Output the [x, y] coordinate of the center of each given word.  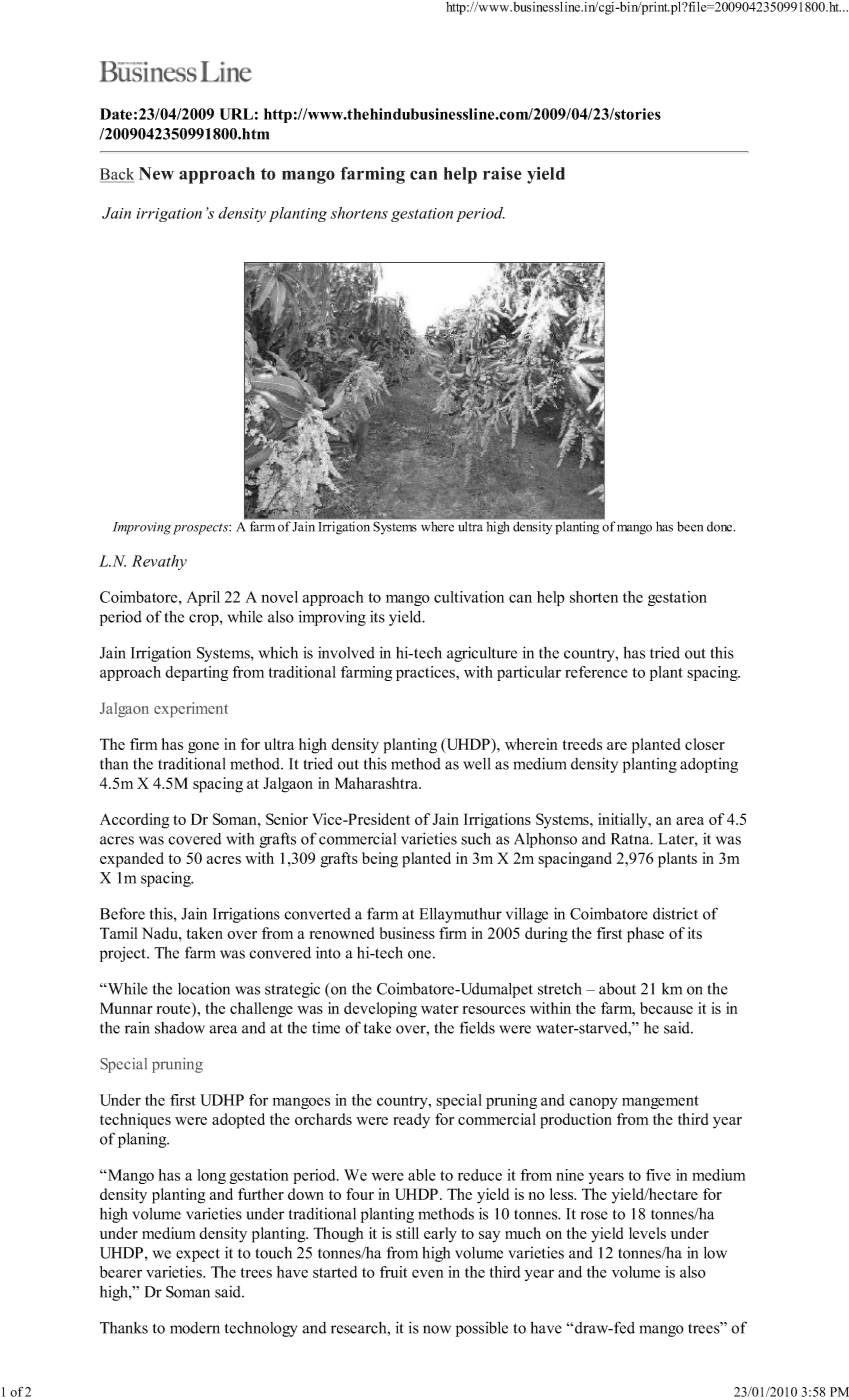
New [156, 173]
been [690, 526]
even [427, 1274]
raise [502, 173]
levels [647, 1233]
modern [195, 1328]
